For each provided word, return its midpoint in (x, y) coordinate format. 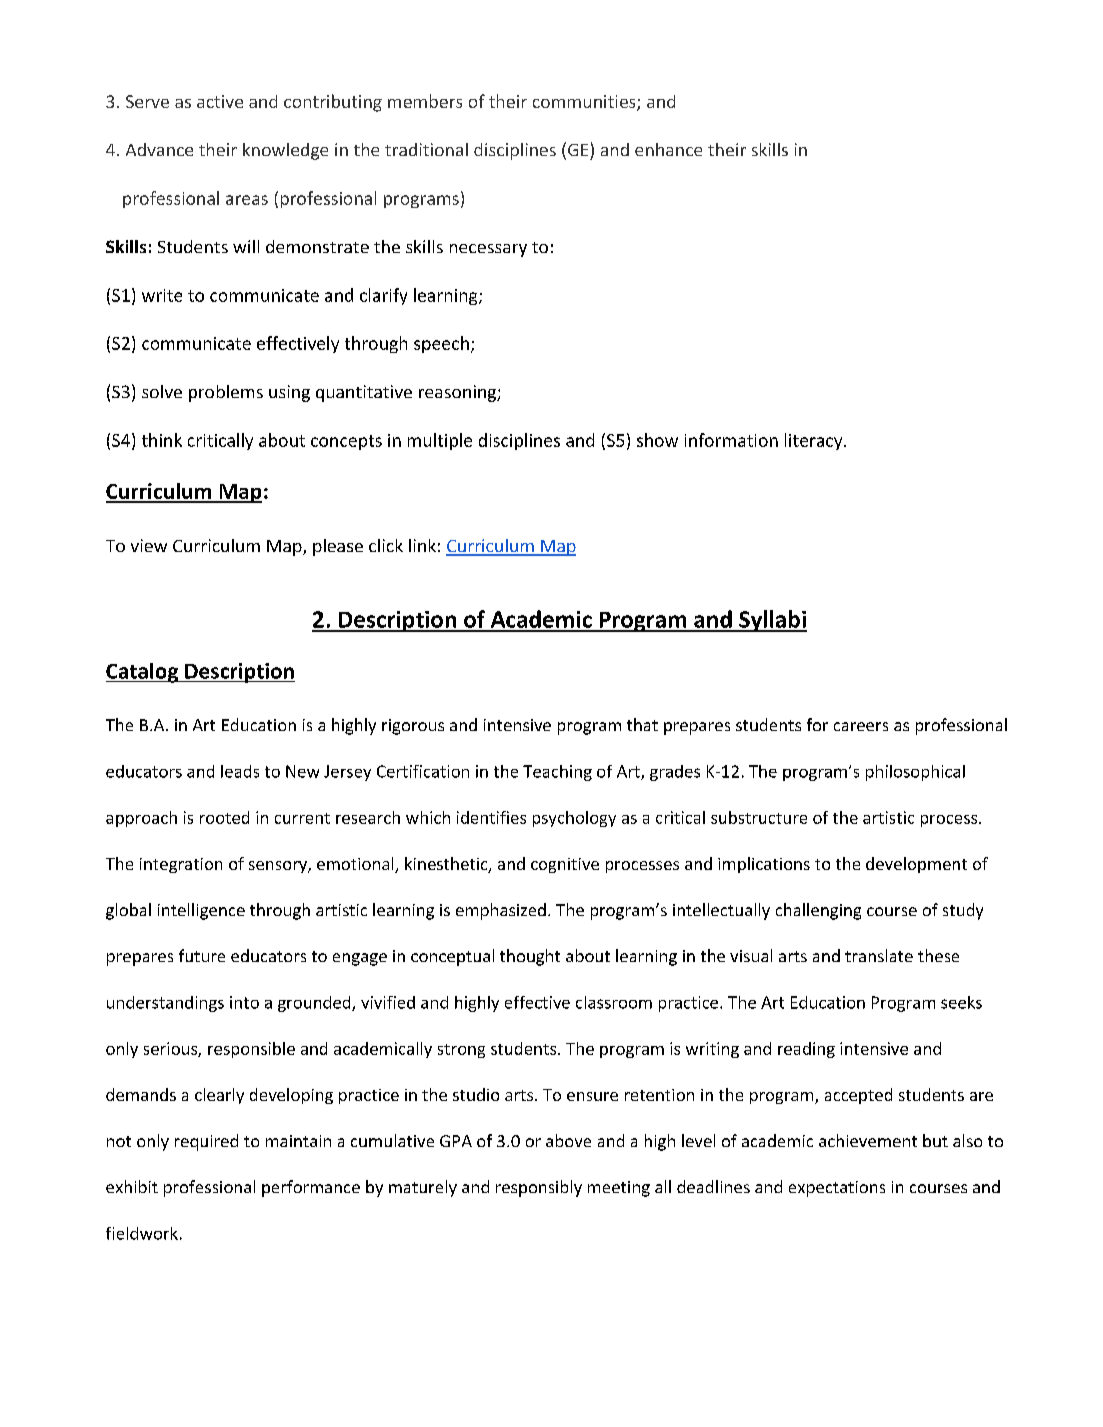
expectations (837, 1189)
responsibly (539, 1188)
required (206, 1142)
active (220, 101)
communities (585, 103)
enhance (668, 149)
